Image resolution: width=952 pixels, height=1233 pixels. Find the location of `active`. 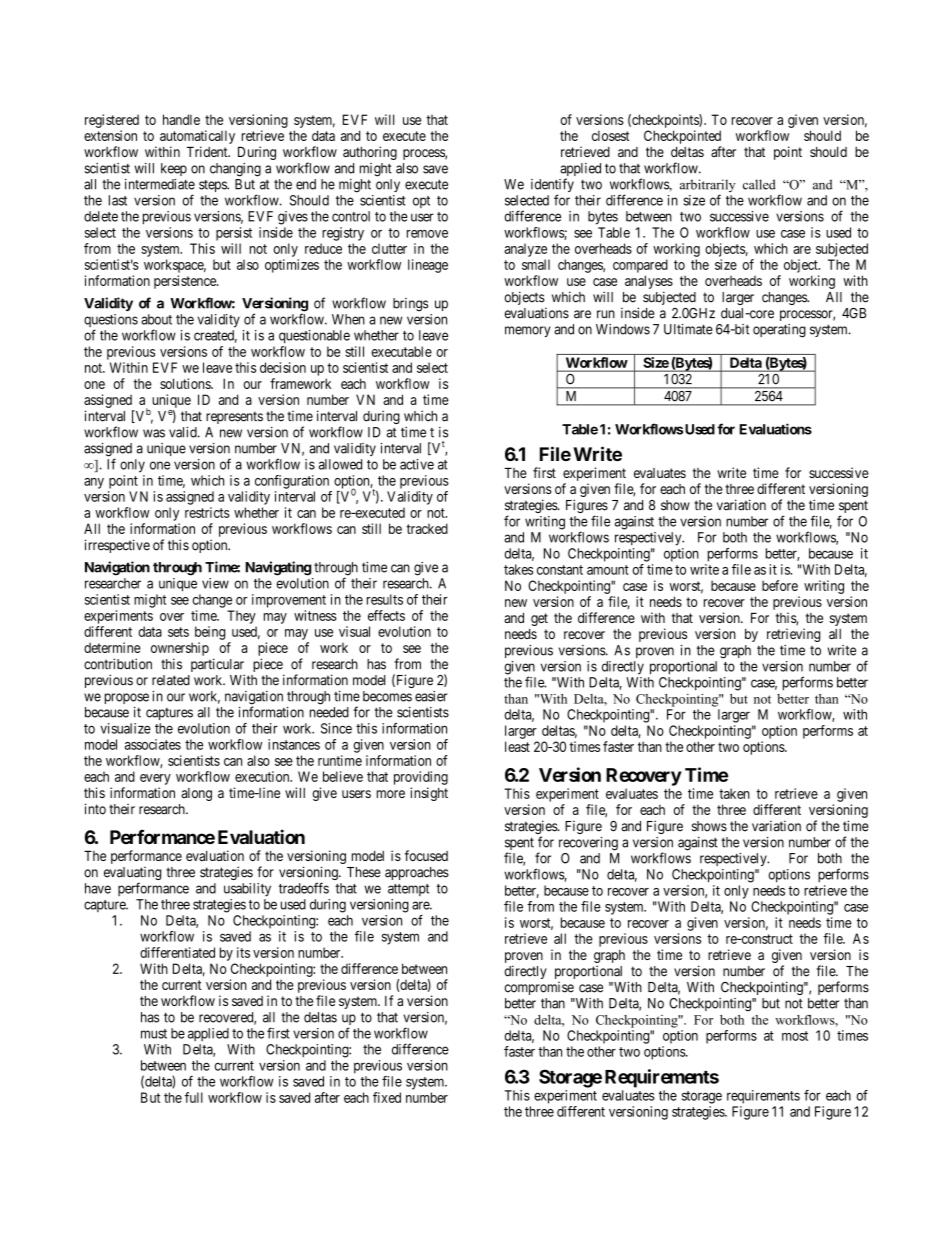

active is located at coordinates (417, 464).
